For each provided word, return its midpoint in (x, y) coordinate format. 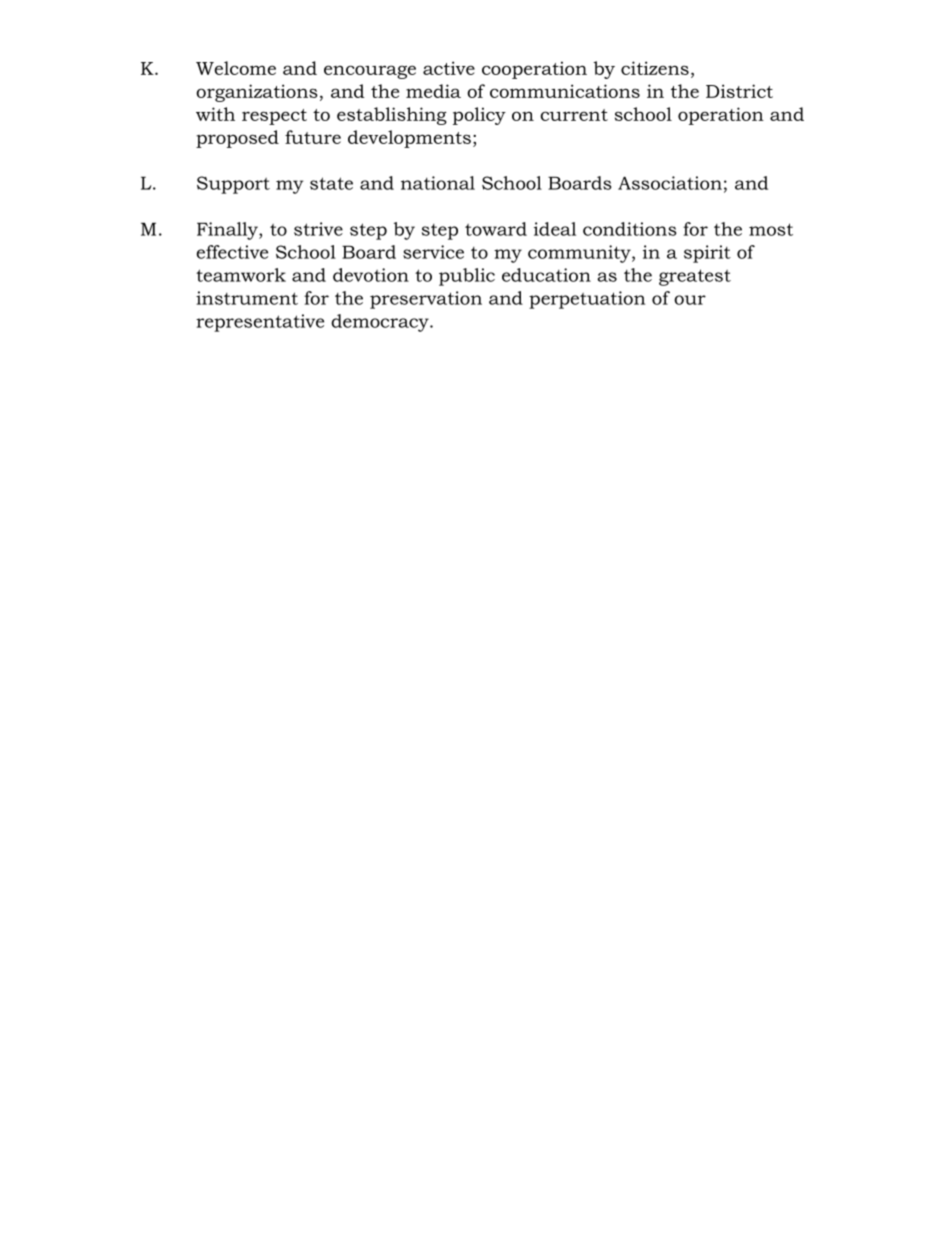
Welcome (236, 68)
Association (670, 183)
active (449, 68)
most (771, 229)
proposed (237, 139)
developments (409, 139)
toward (496, 229)
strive (318, 229)
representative (260, 323)
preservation (426, 300)
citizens (655, 68)
